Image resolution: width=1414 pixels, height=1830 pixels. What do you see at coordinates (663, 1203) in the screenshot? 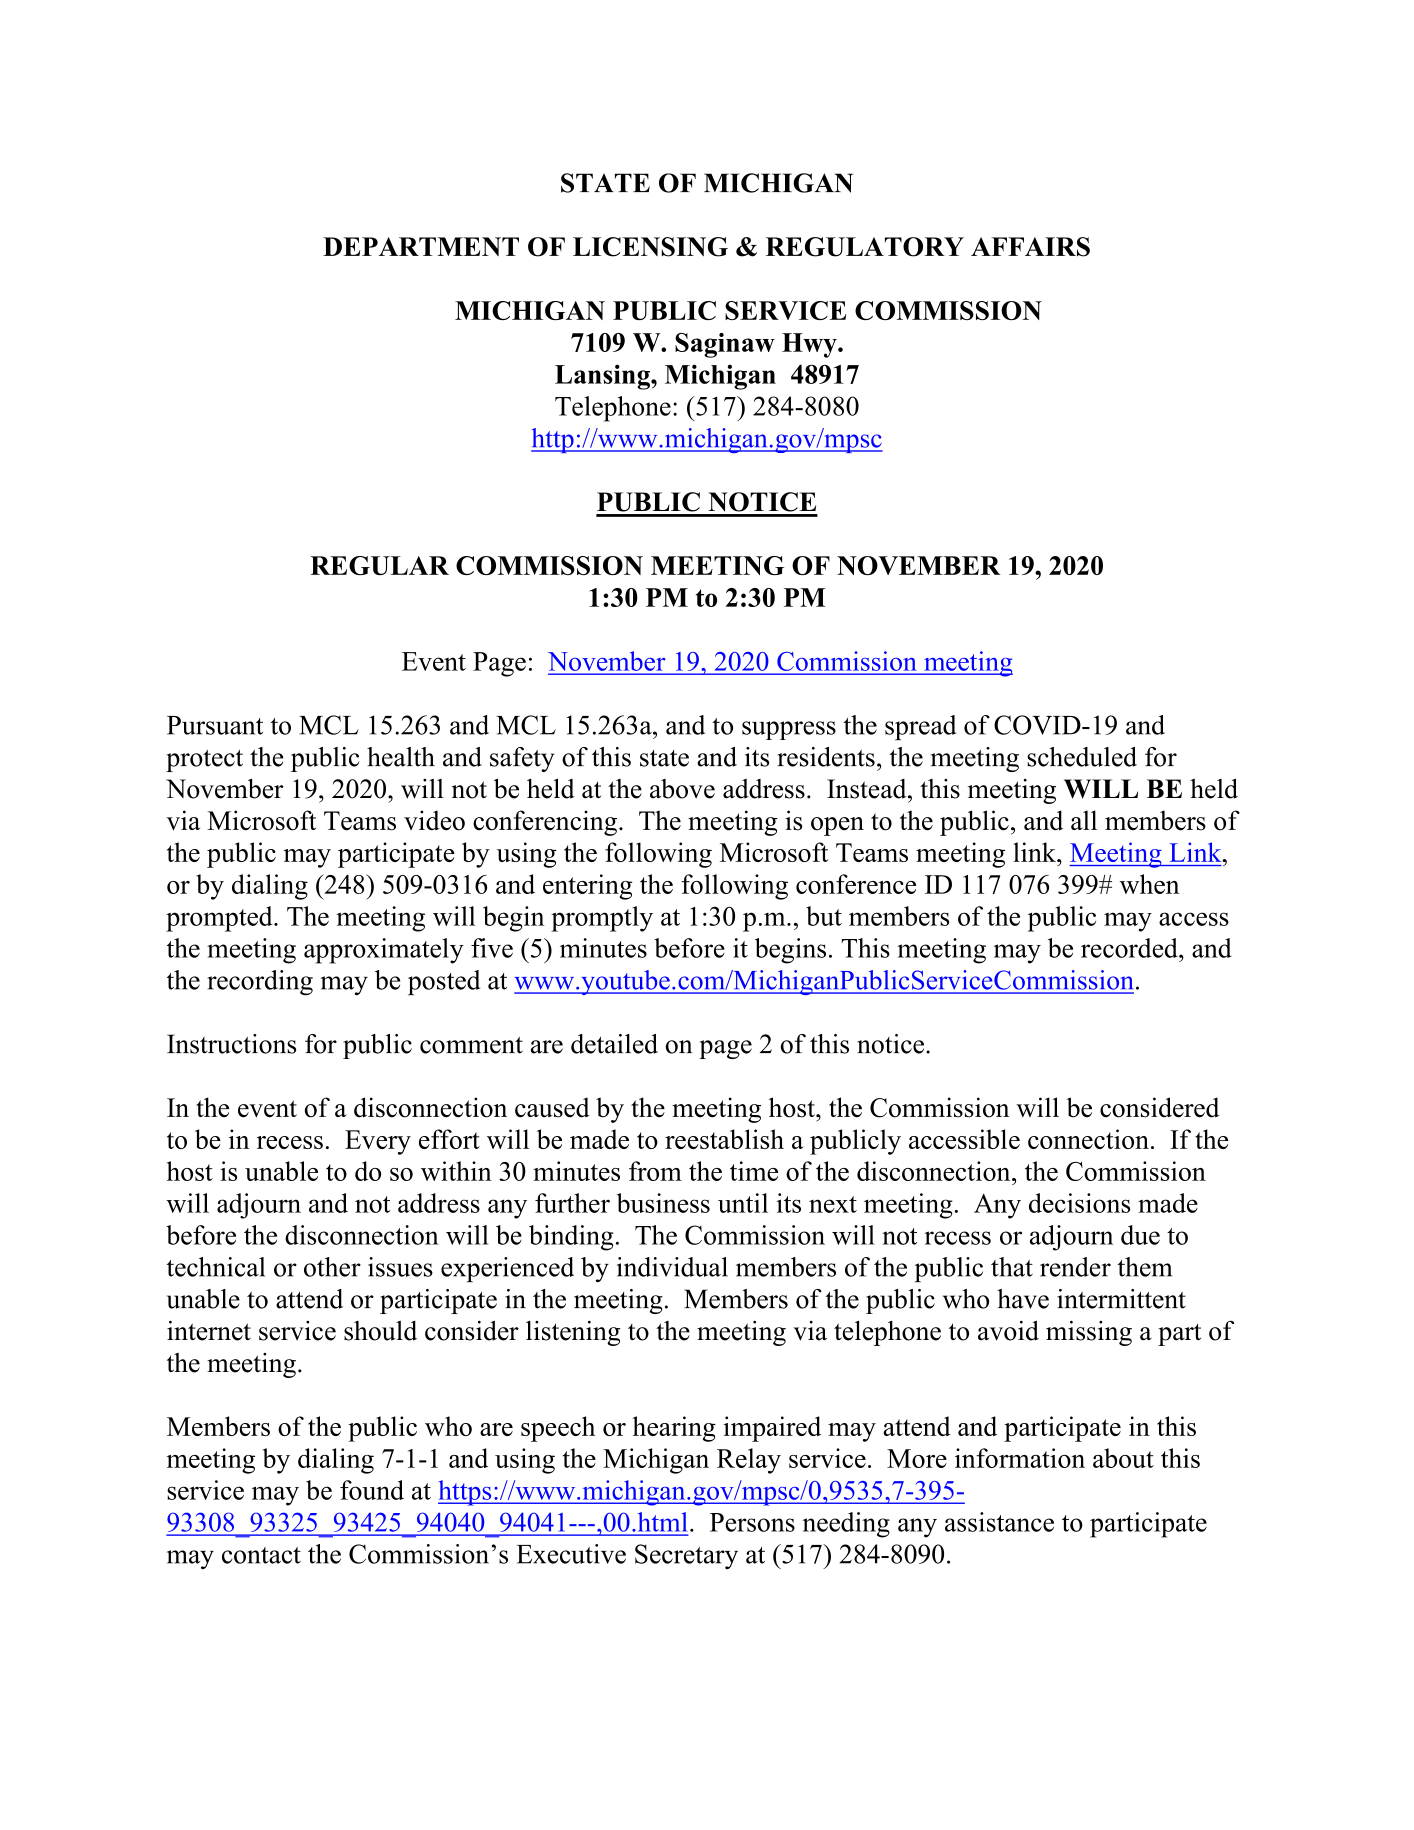
I see `business` at bounding box center [663, 1203].
